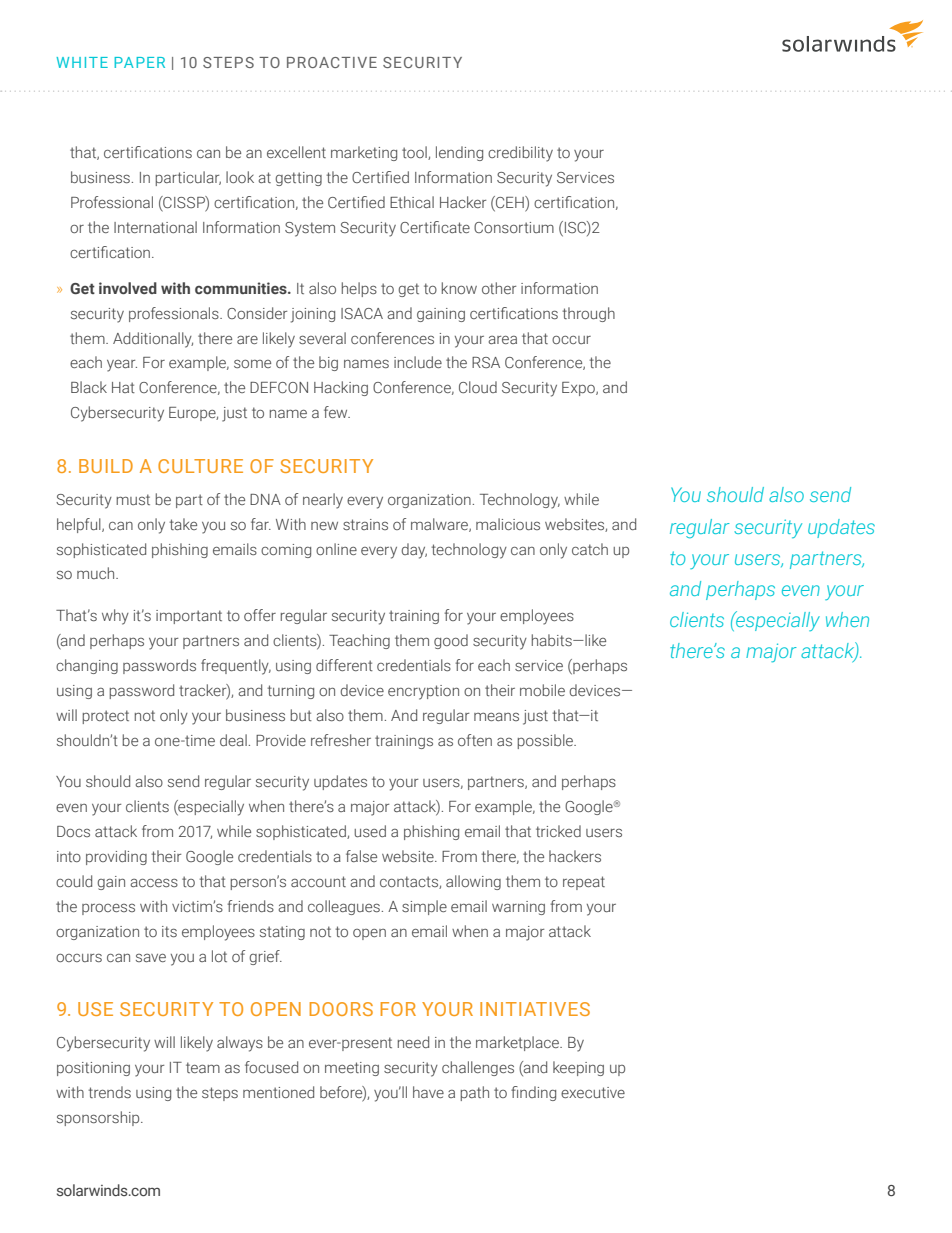  I want to click on malicious, so click(508, 524).
